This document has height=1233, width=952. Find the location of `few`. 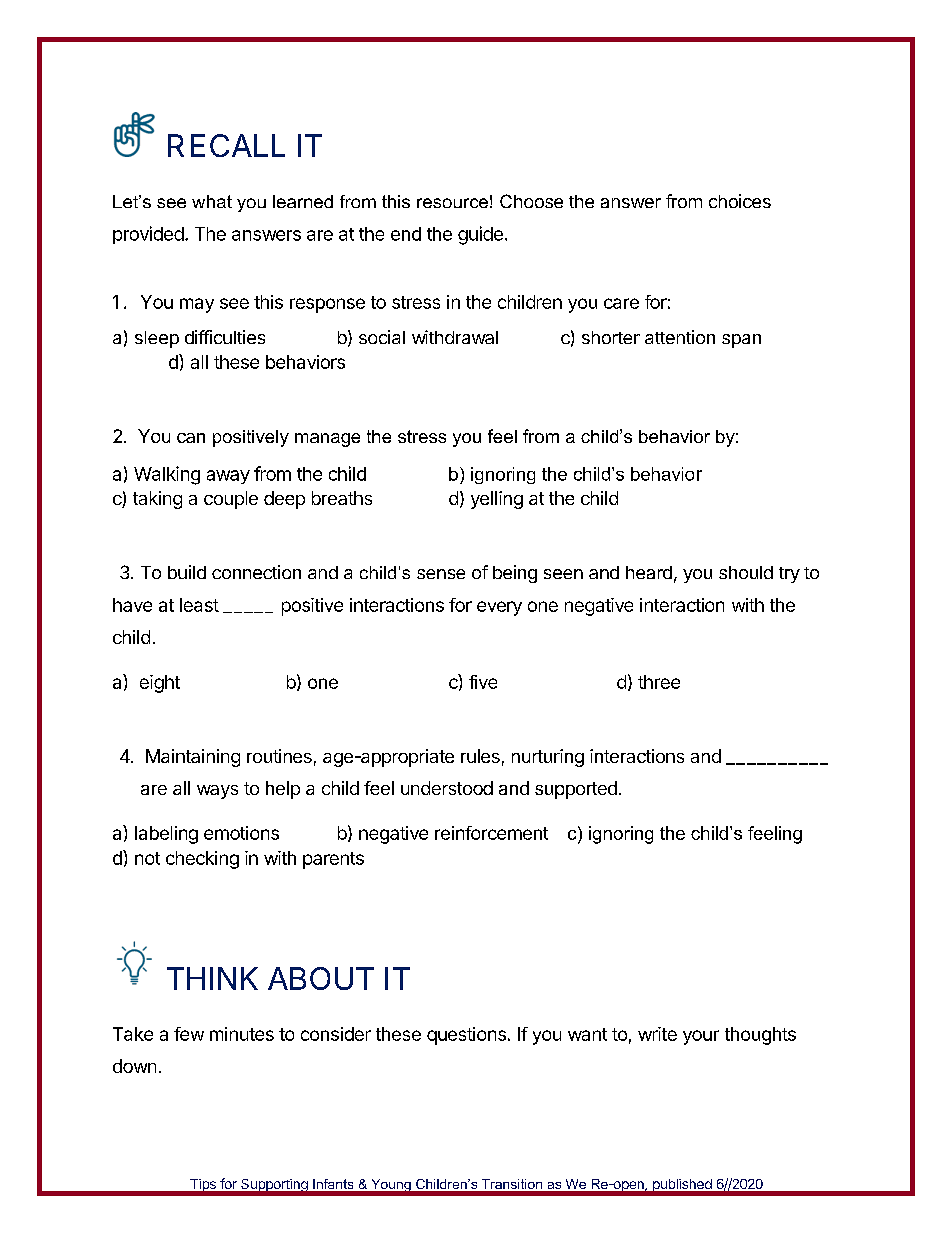

few is located at coordinates (189, 1034).
